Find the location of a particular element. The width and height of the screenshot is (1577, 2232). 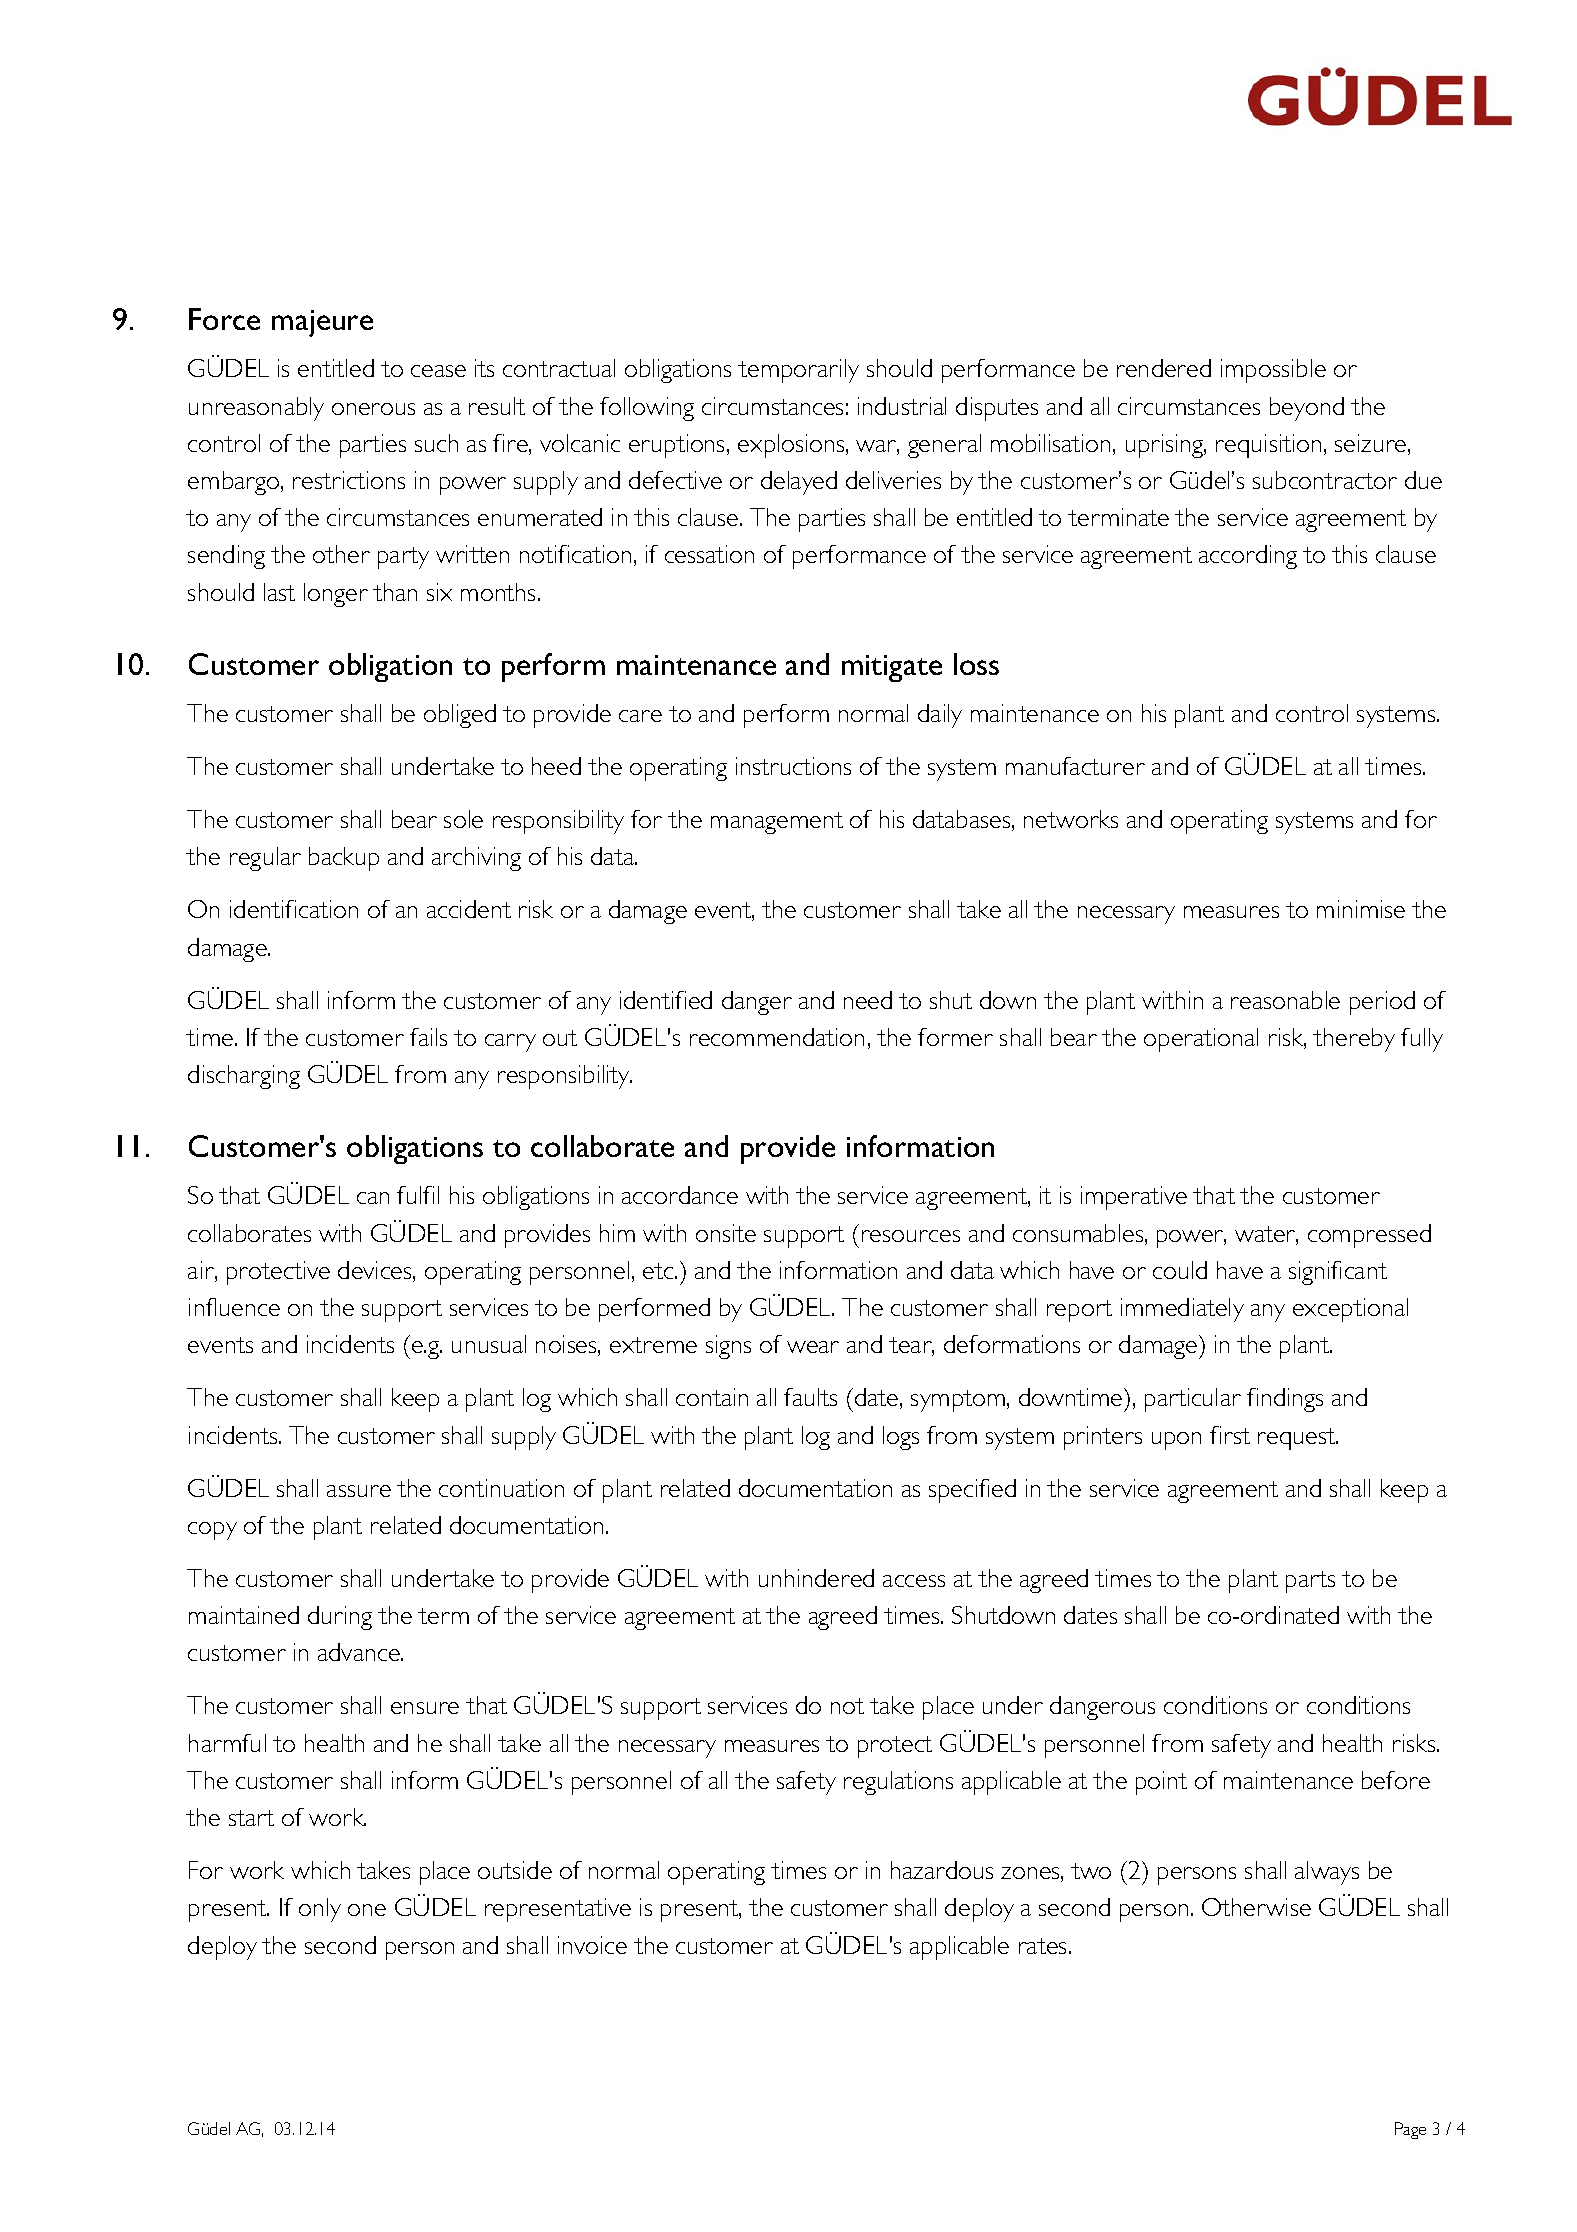

unhindered is located at coordinates (816, 1578).
